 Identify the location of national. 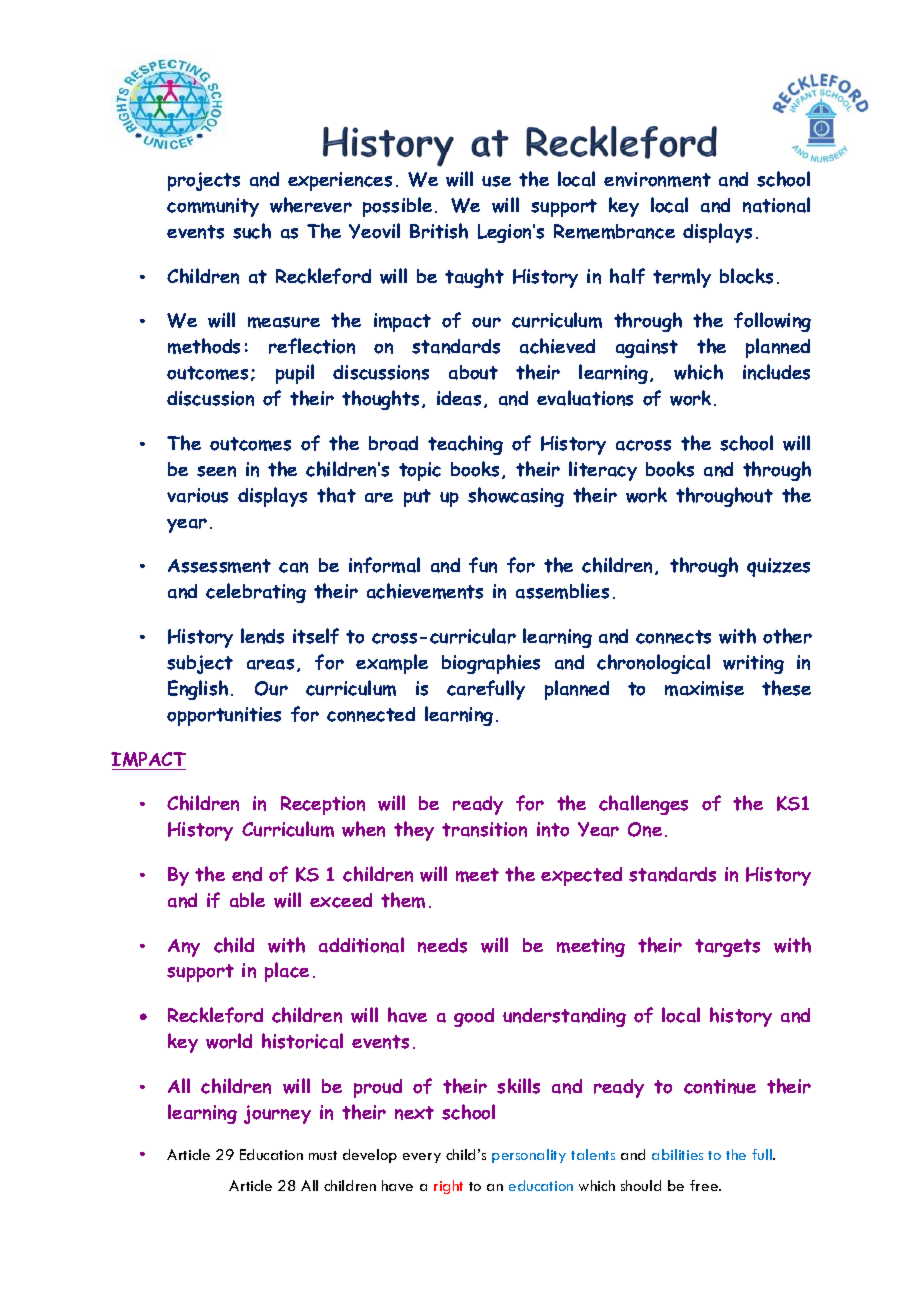
(776, 205).
